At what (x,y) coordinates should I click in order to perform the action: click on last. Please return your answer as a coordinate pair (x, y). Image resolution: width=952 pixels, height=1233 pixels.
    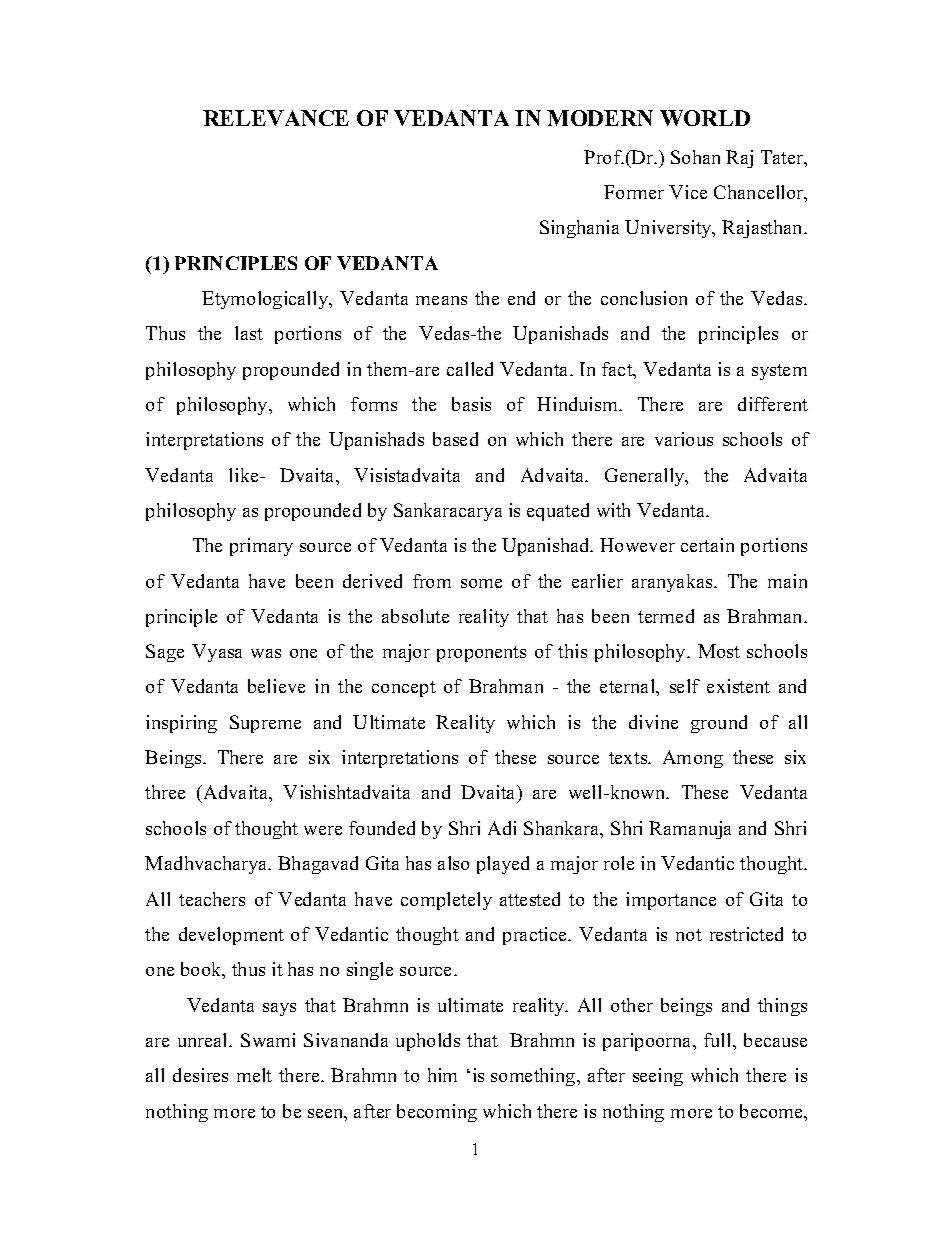
    Looking at the image, I should click on (249, 333).
